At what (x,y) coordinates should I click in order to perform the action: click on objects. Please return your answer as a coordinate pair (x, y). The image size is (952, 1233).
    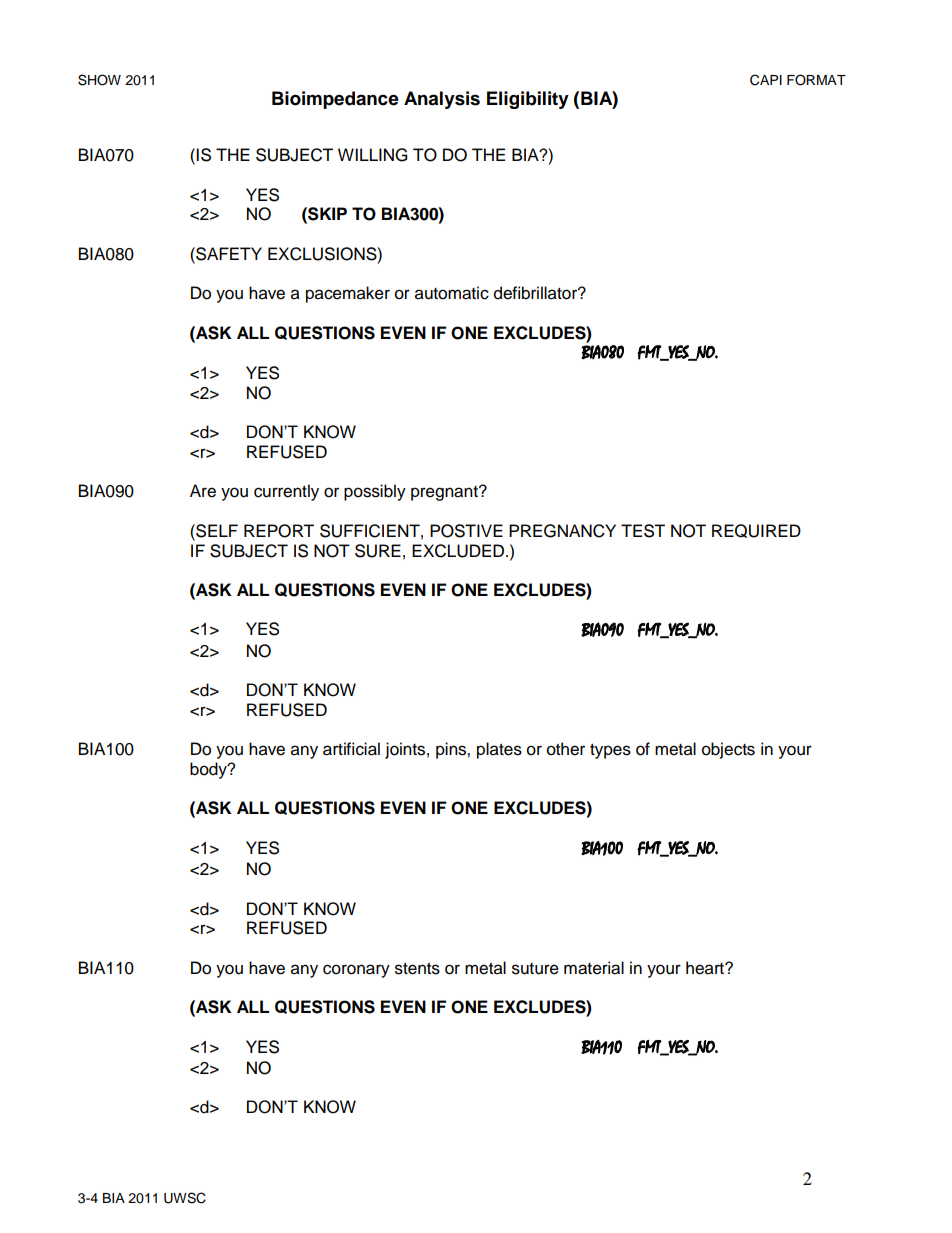
    Looking at the image, I should click on (728, 750).
